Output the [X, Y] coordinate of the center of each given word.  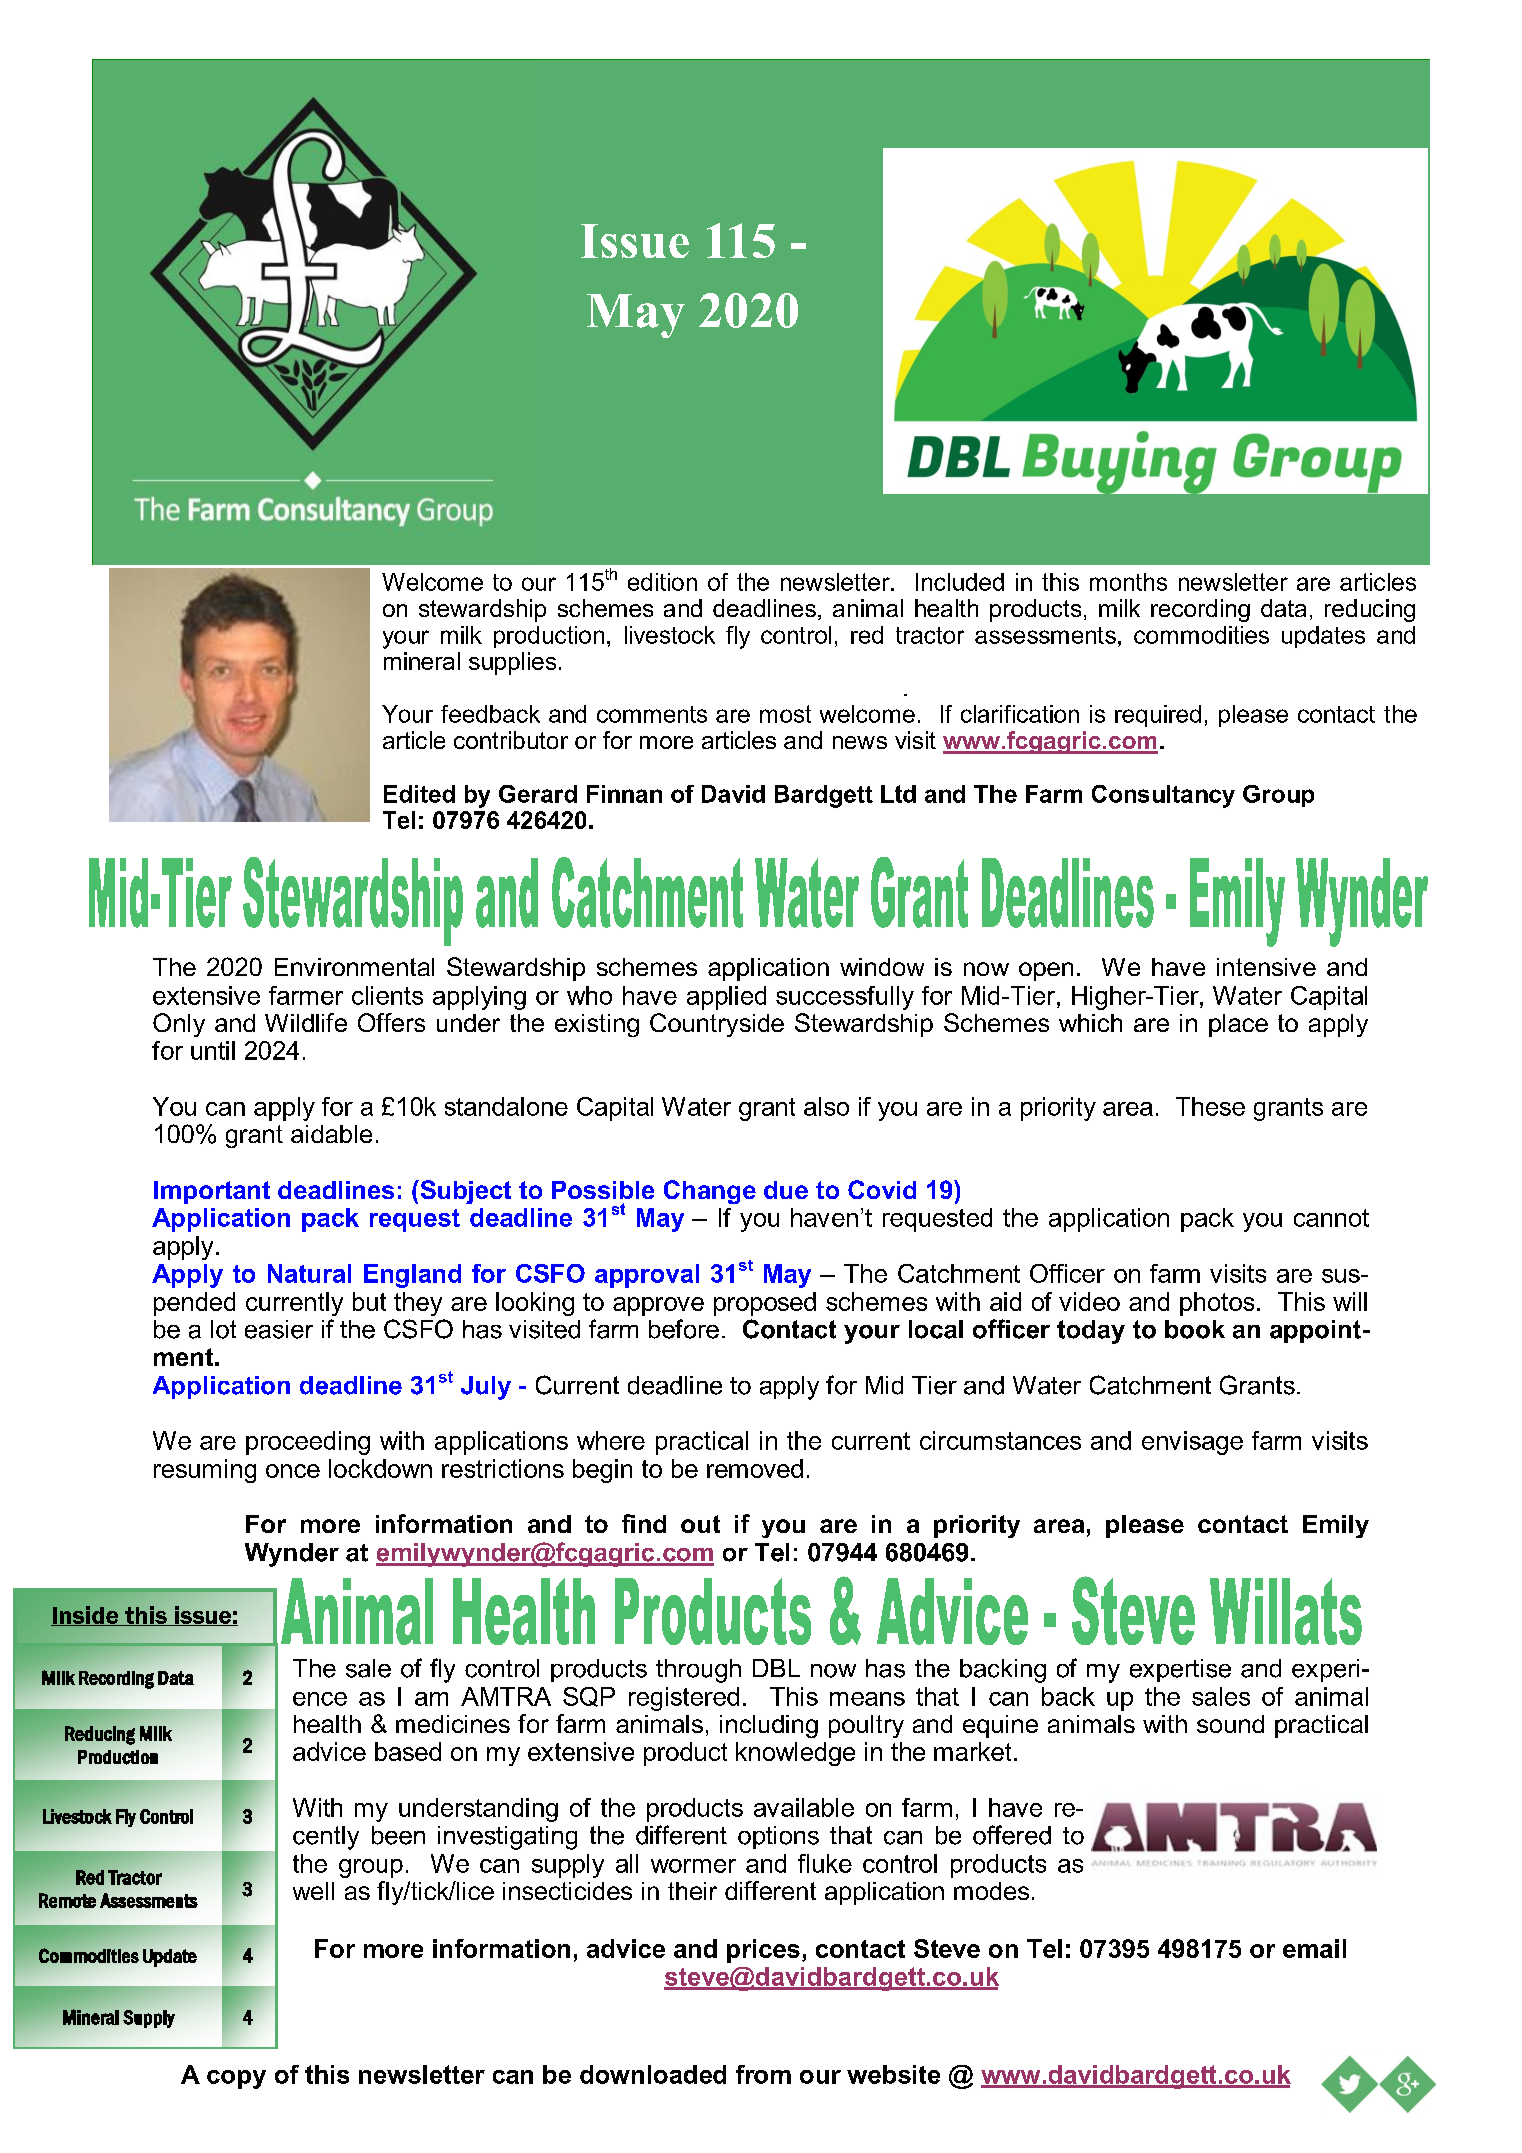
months [1128, 582]
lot [223, 1329]
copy [236, 2079]
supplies [512, 663]
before [684, 1329]
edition [662, 582]
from [763, 2074]
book [1195, 1329]
